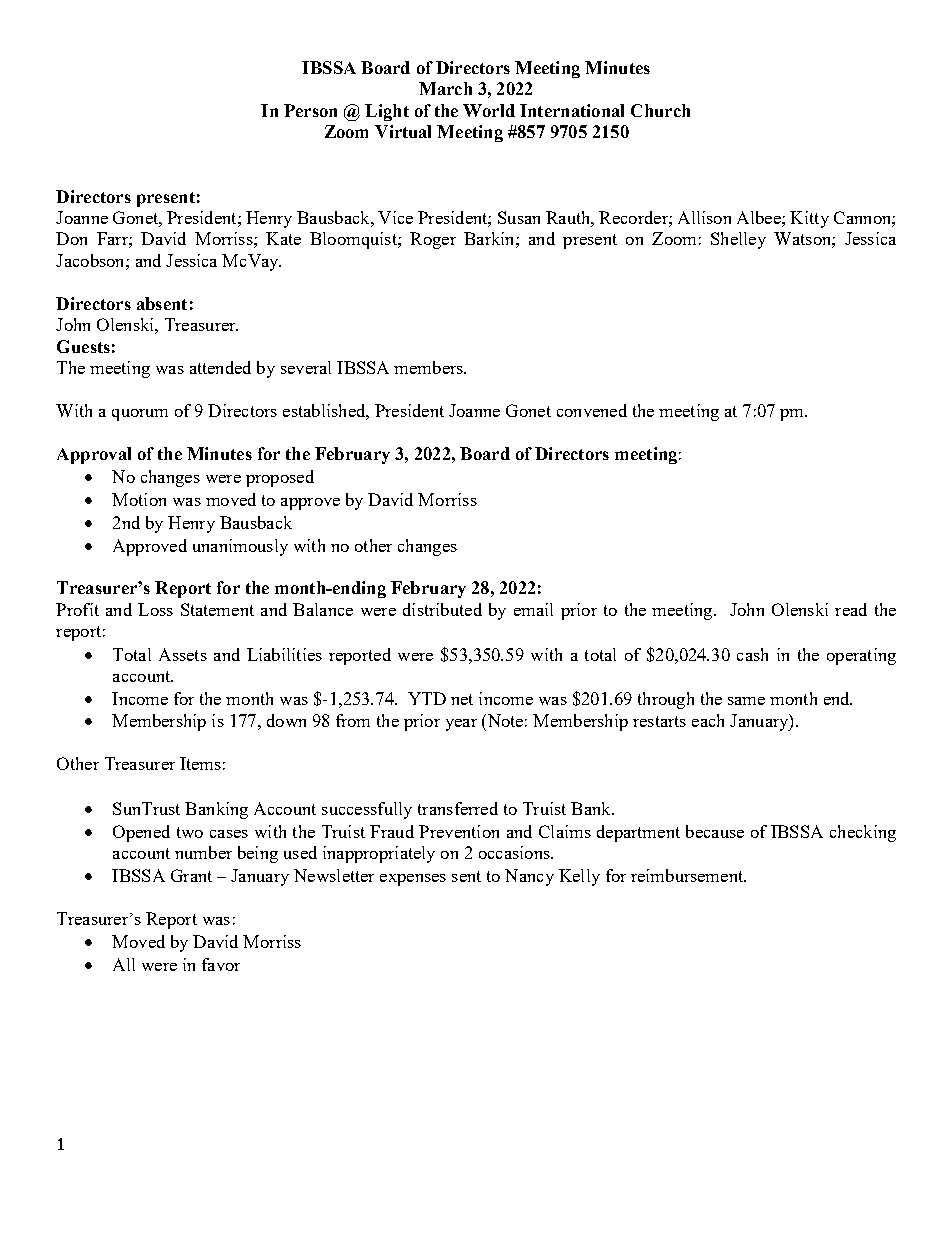 This page has width=952, height=1233. What do you see at coordinates (738, 240) in the page?
I see `Shelley` at bounding box center [738, 240].
